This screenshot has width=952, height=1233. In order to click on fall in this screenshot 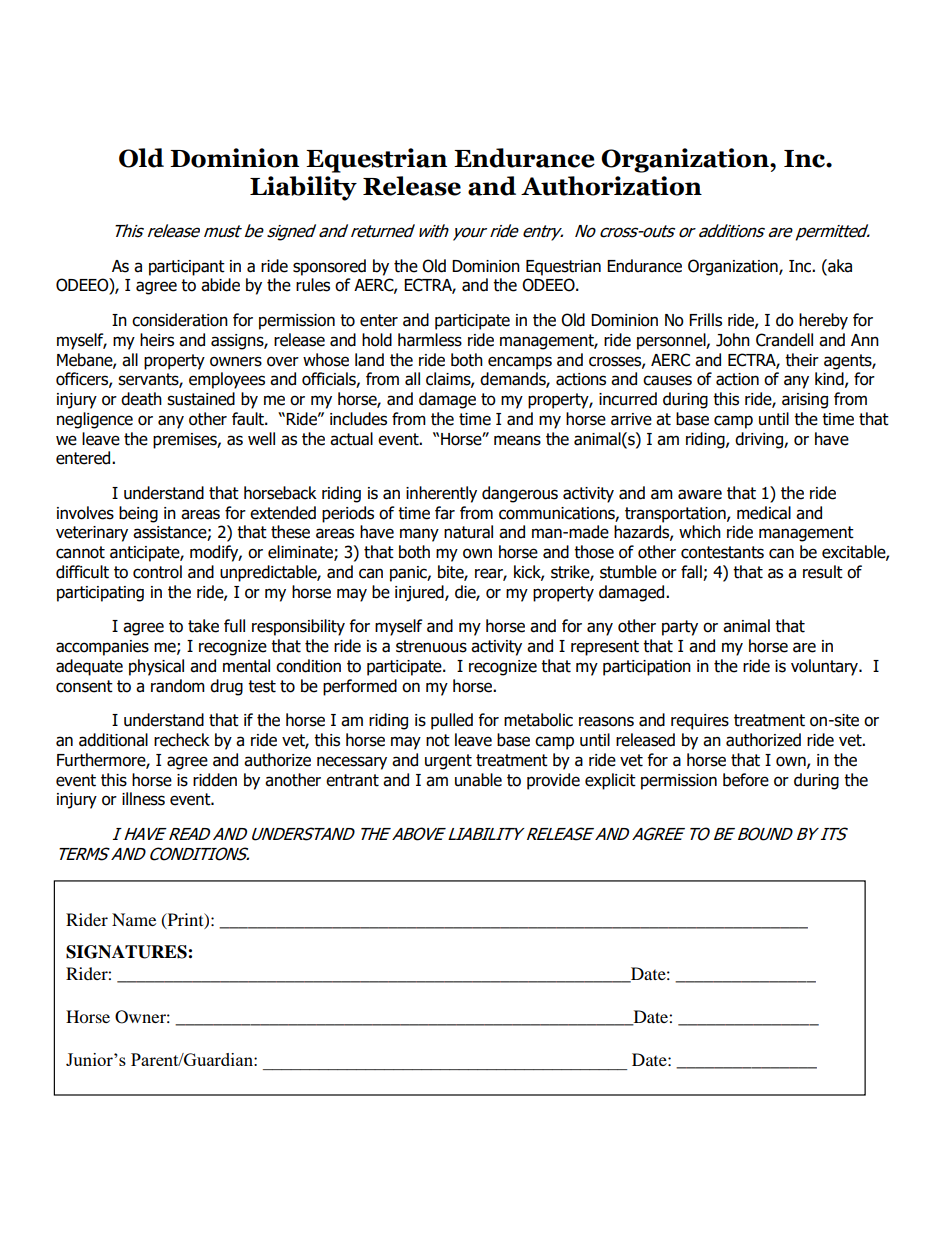, I will do `click(692, 573)`.
